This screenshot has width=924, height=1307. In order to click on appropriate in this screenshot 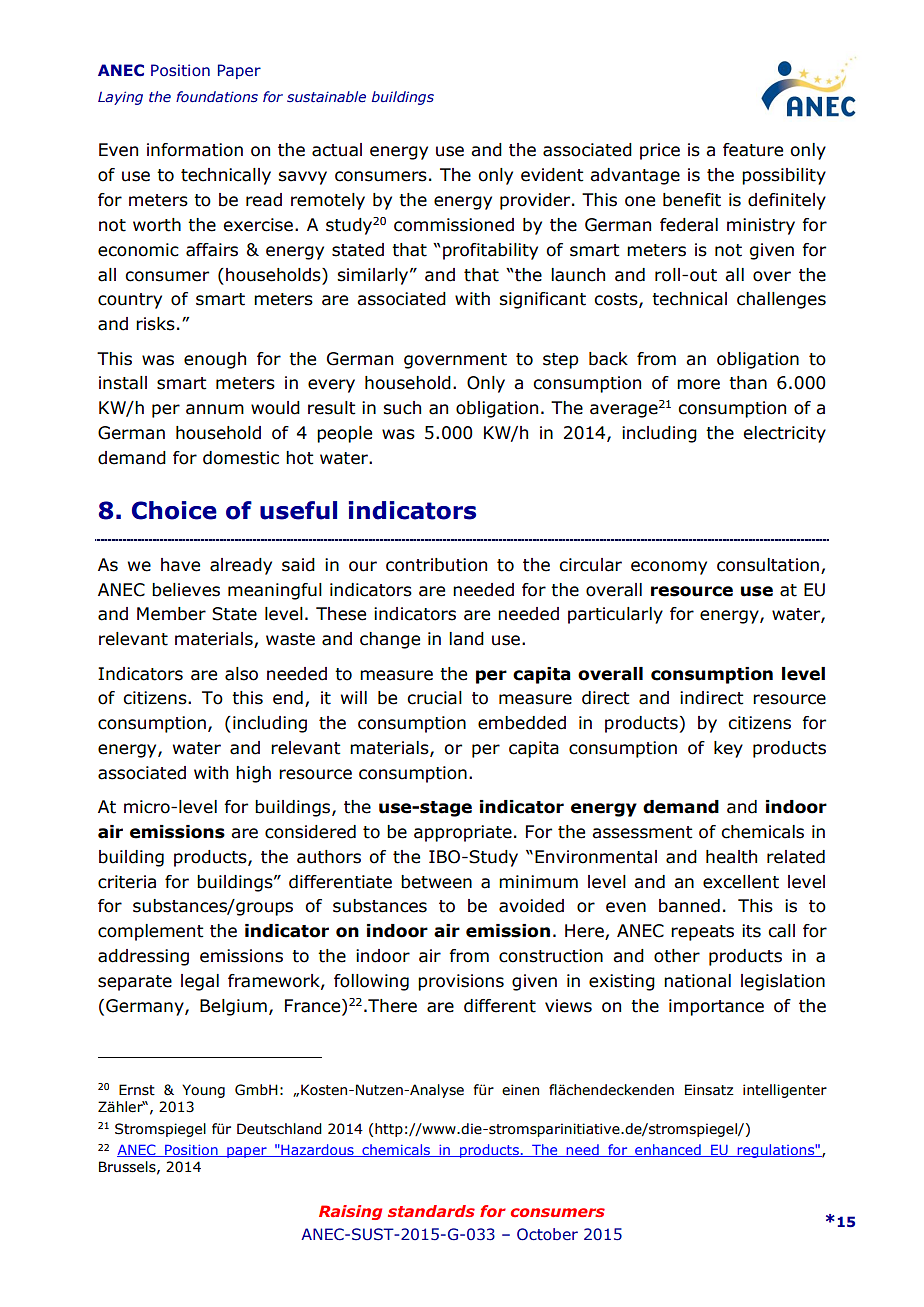, I will do `click(463, 833)`.
